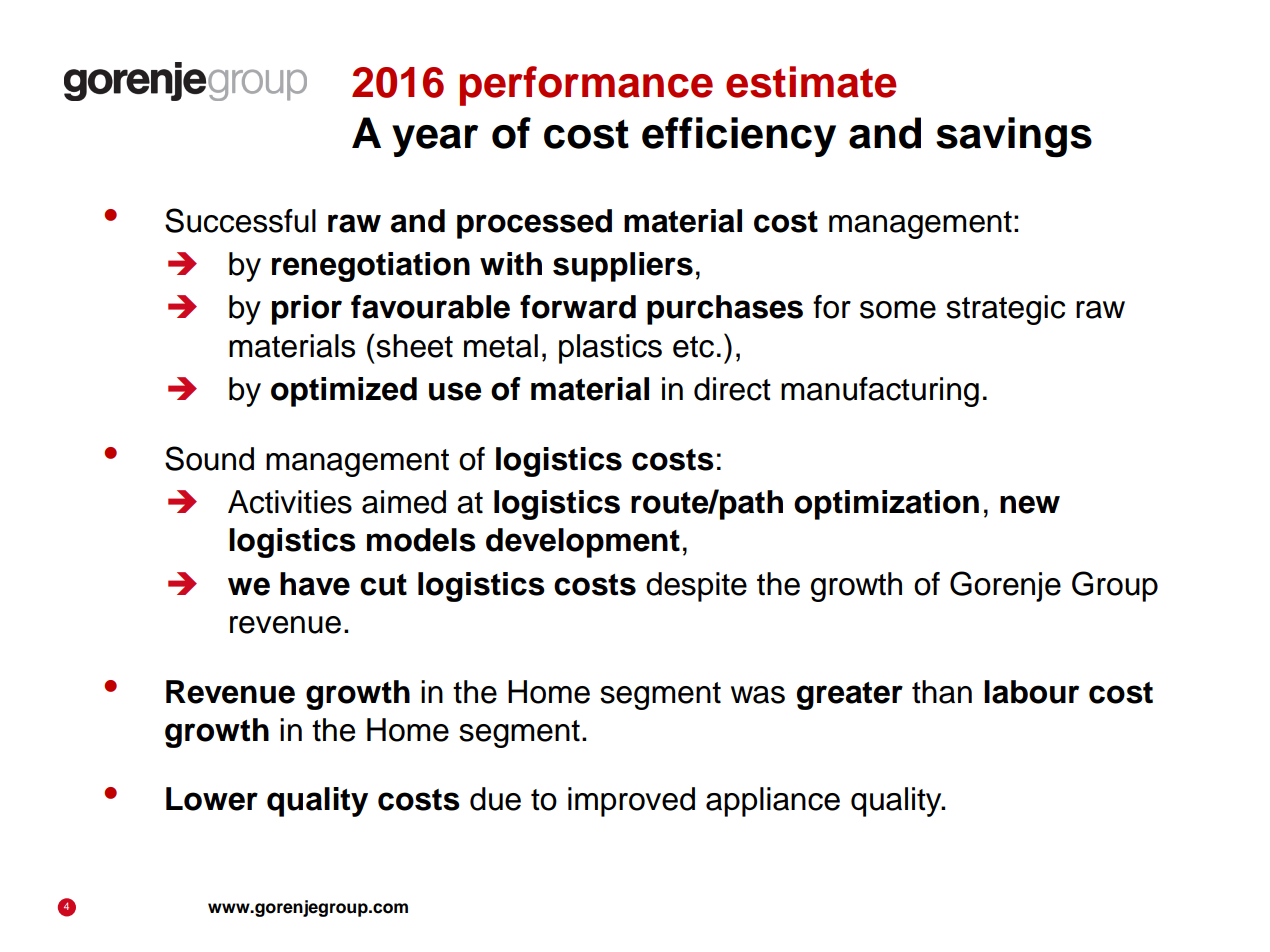 This screenshot has height=952, width=1270. What do you see at coordinates (1014, 137) in the screenshot?
I see `savings` at bounding box center [1014, 137].
